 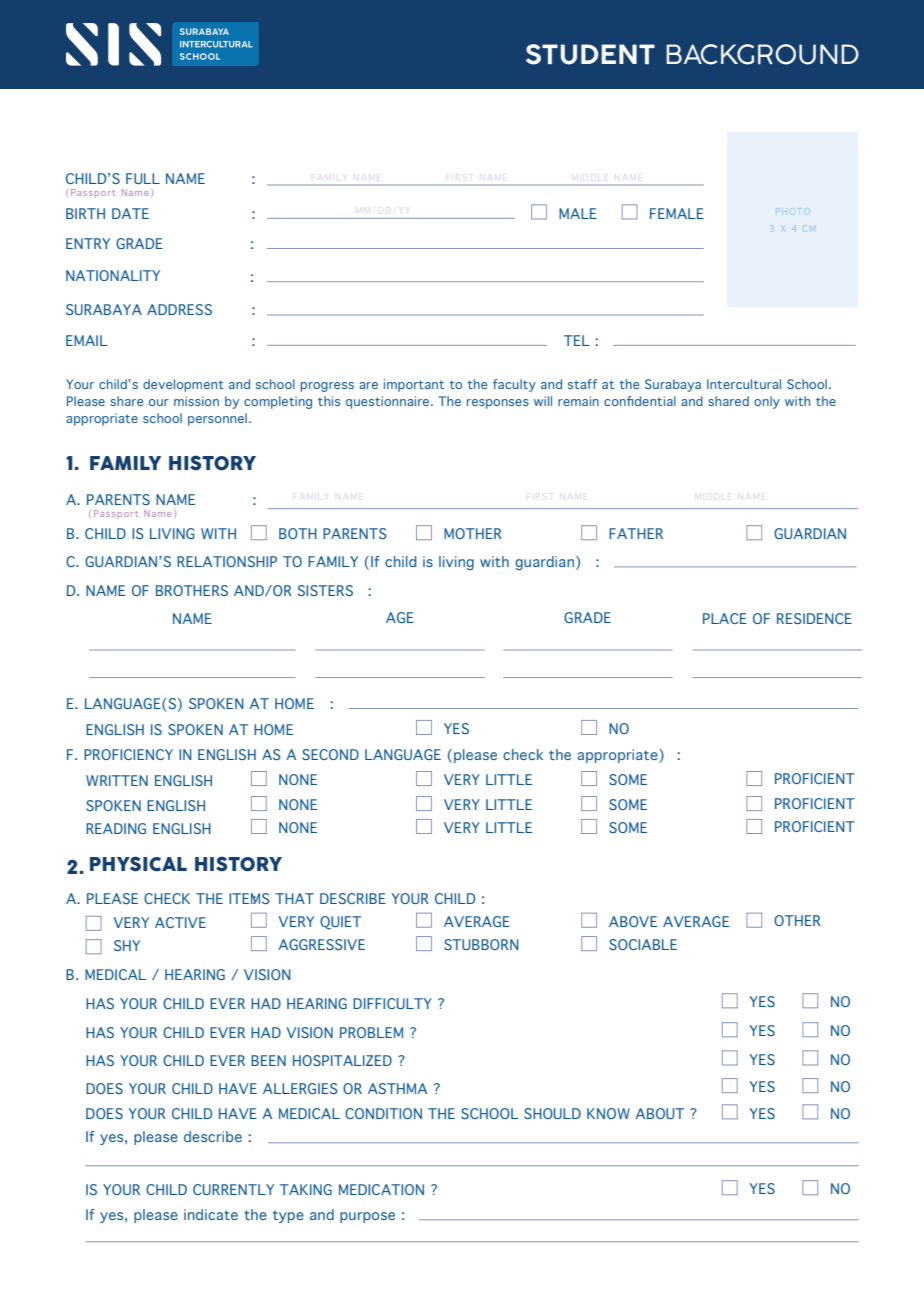 I want to click on STUDENT, so click(x=590, y=54).
